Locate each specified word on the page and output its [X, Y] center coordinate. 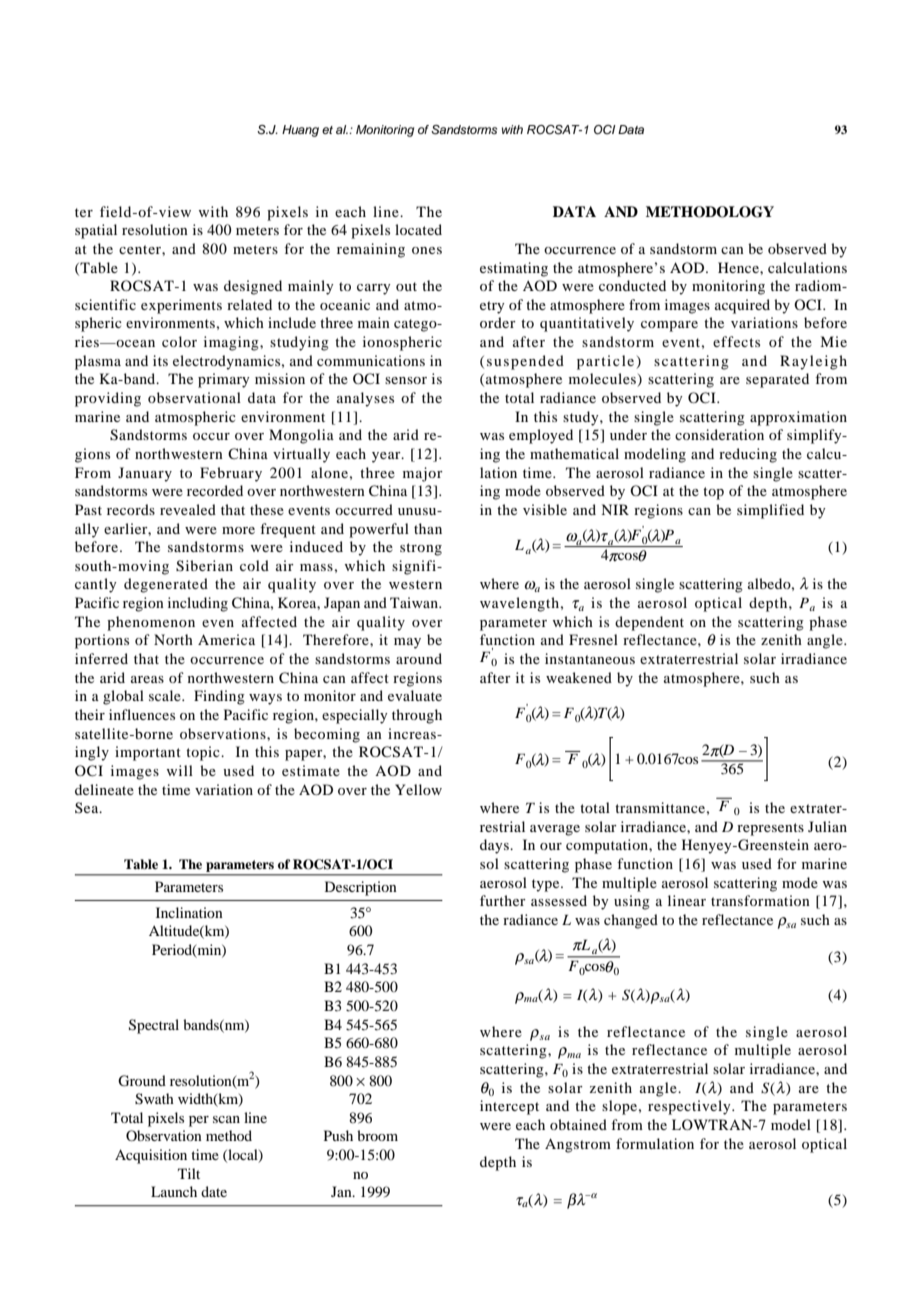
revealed [188, 509]
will [180, 770]
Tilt [189, 1173]
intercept [509, 1107]
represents [770, 829]
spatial [96, 231]
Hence [739, 267]
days [495, 846]
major [423, 474]
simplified [770, 511]
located [418, 229]
